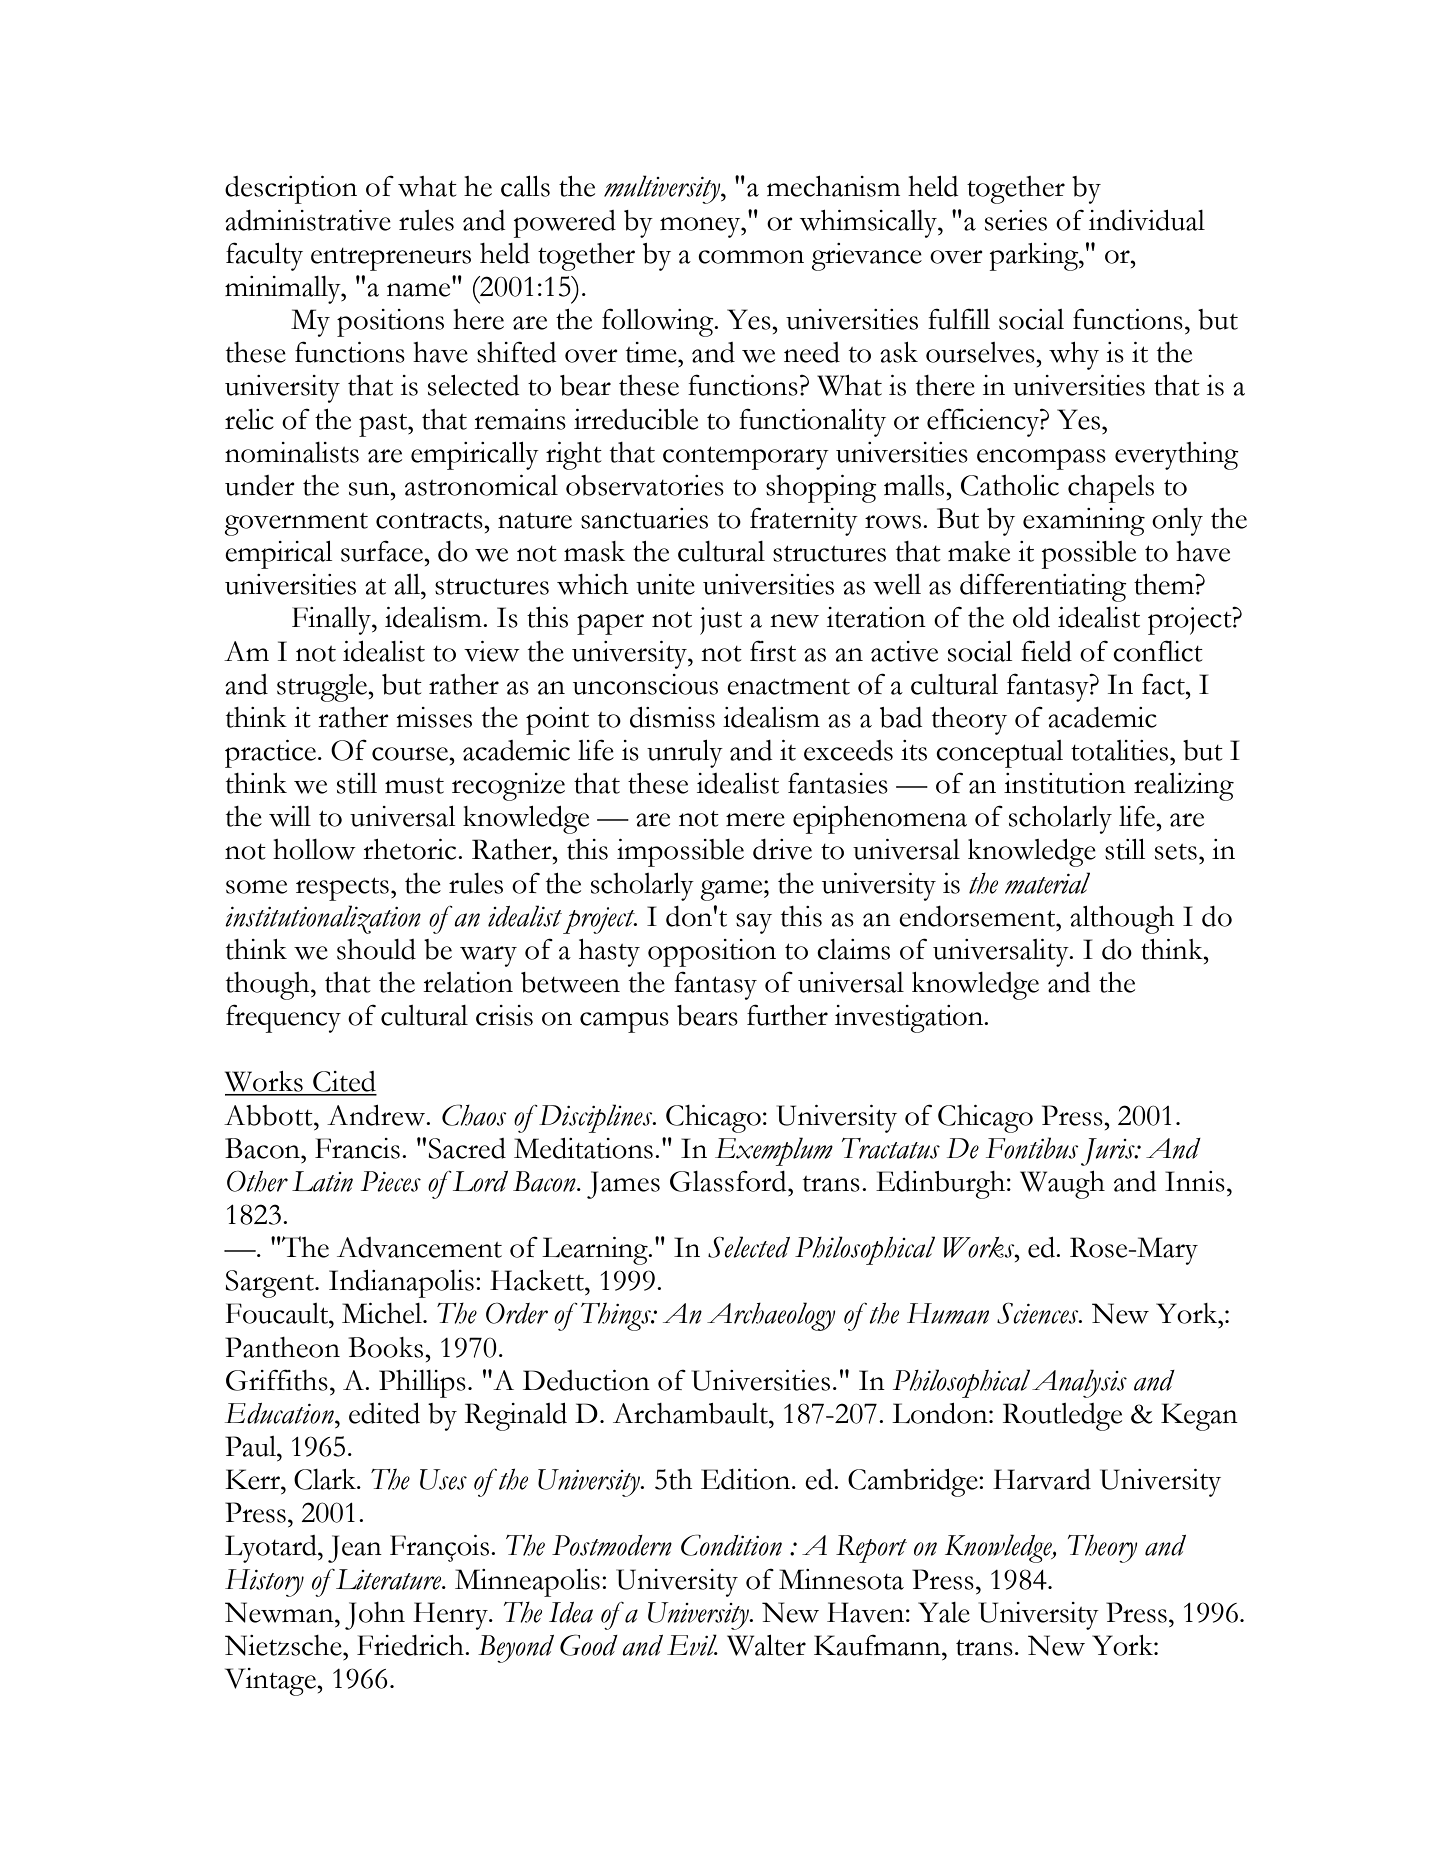 The image size is (1449, 1875). What do you see at coordinates (401, 1284) in the screenshot?
I see `Indianapolis` at bounding box center [401, 1284].
